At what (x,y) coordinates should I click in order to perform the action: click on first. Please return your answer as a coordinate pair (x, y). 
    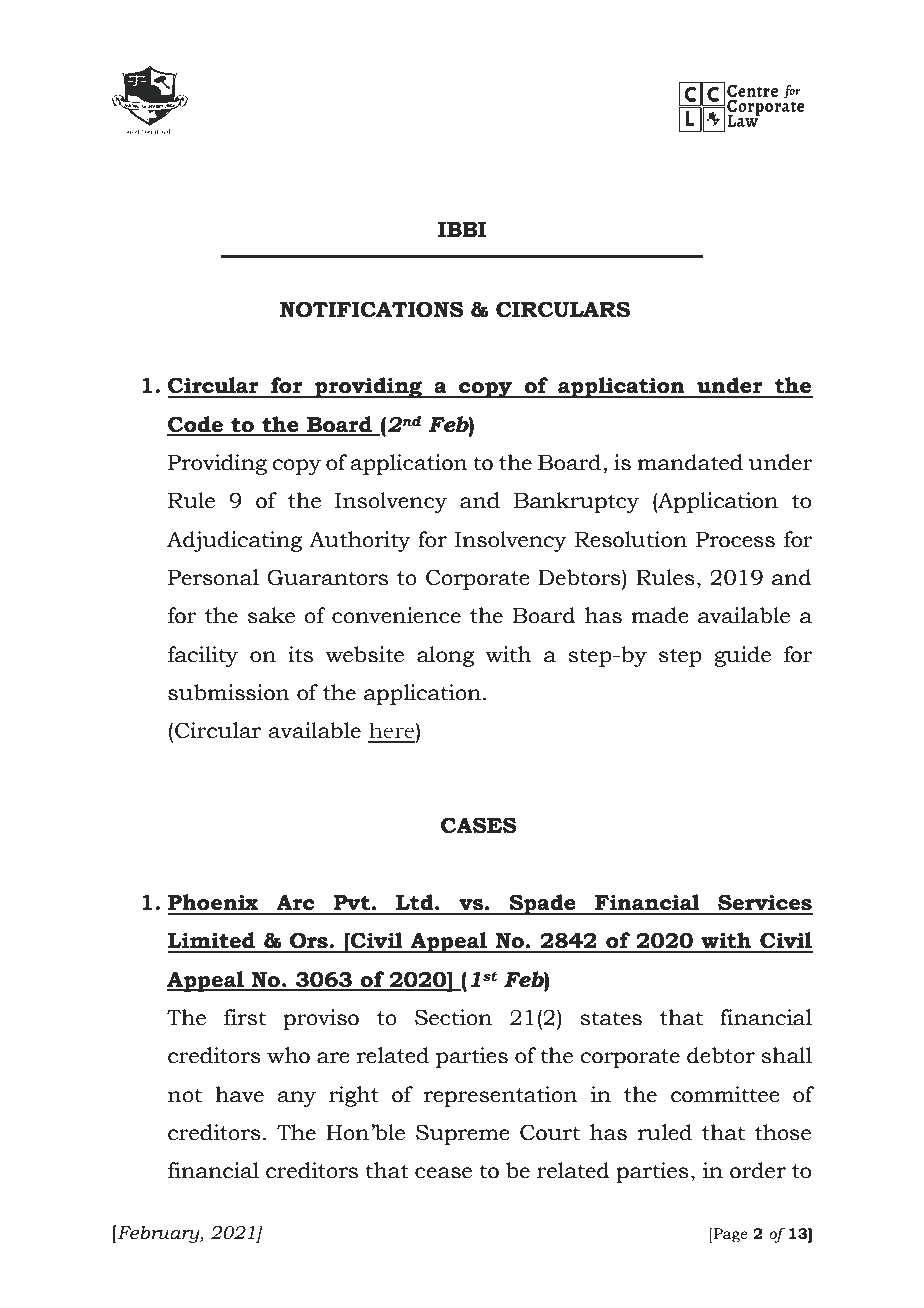
    Looking at the image, I should click on (245, 1017).
